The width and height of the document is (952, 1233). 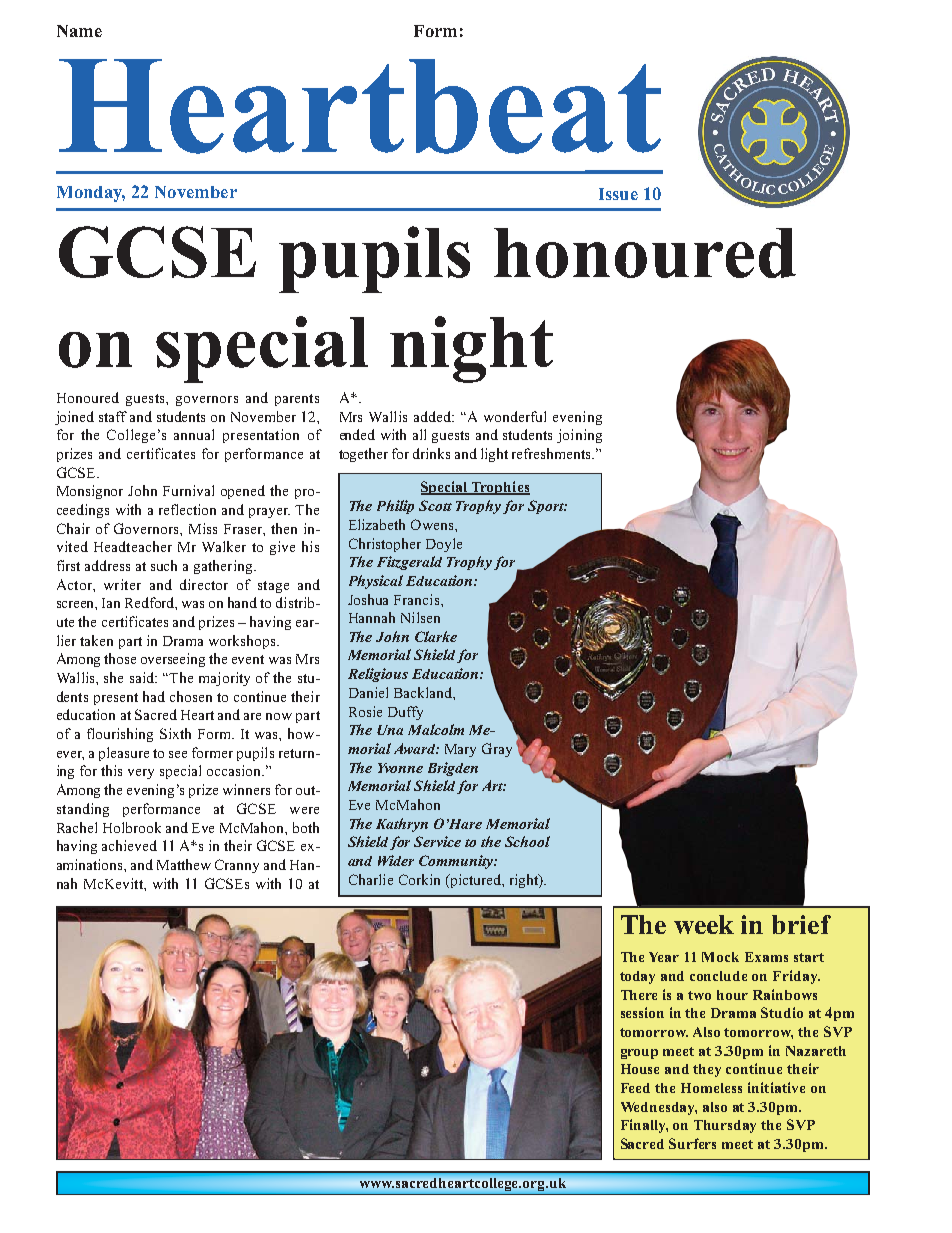 What do you see at coordinates (471, 349) in the document?
I see `night` at bounding box center [471, 349].
